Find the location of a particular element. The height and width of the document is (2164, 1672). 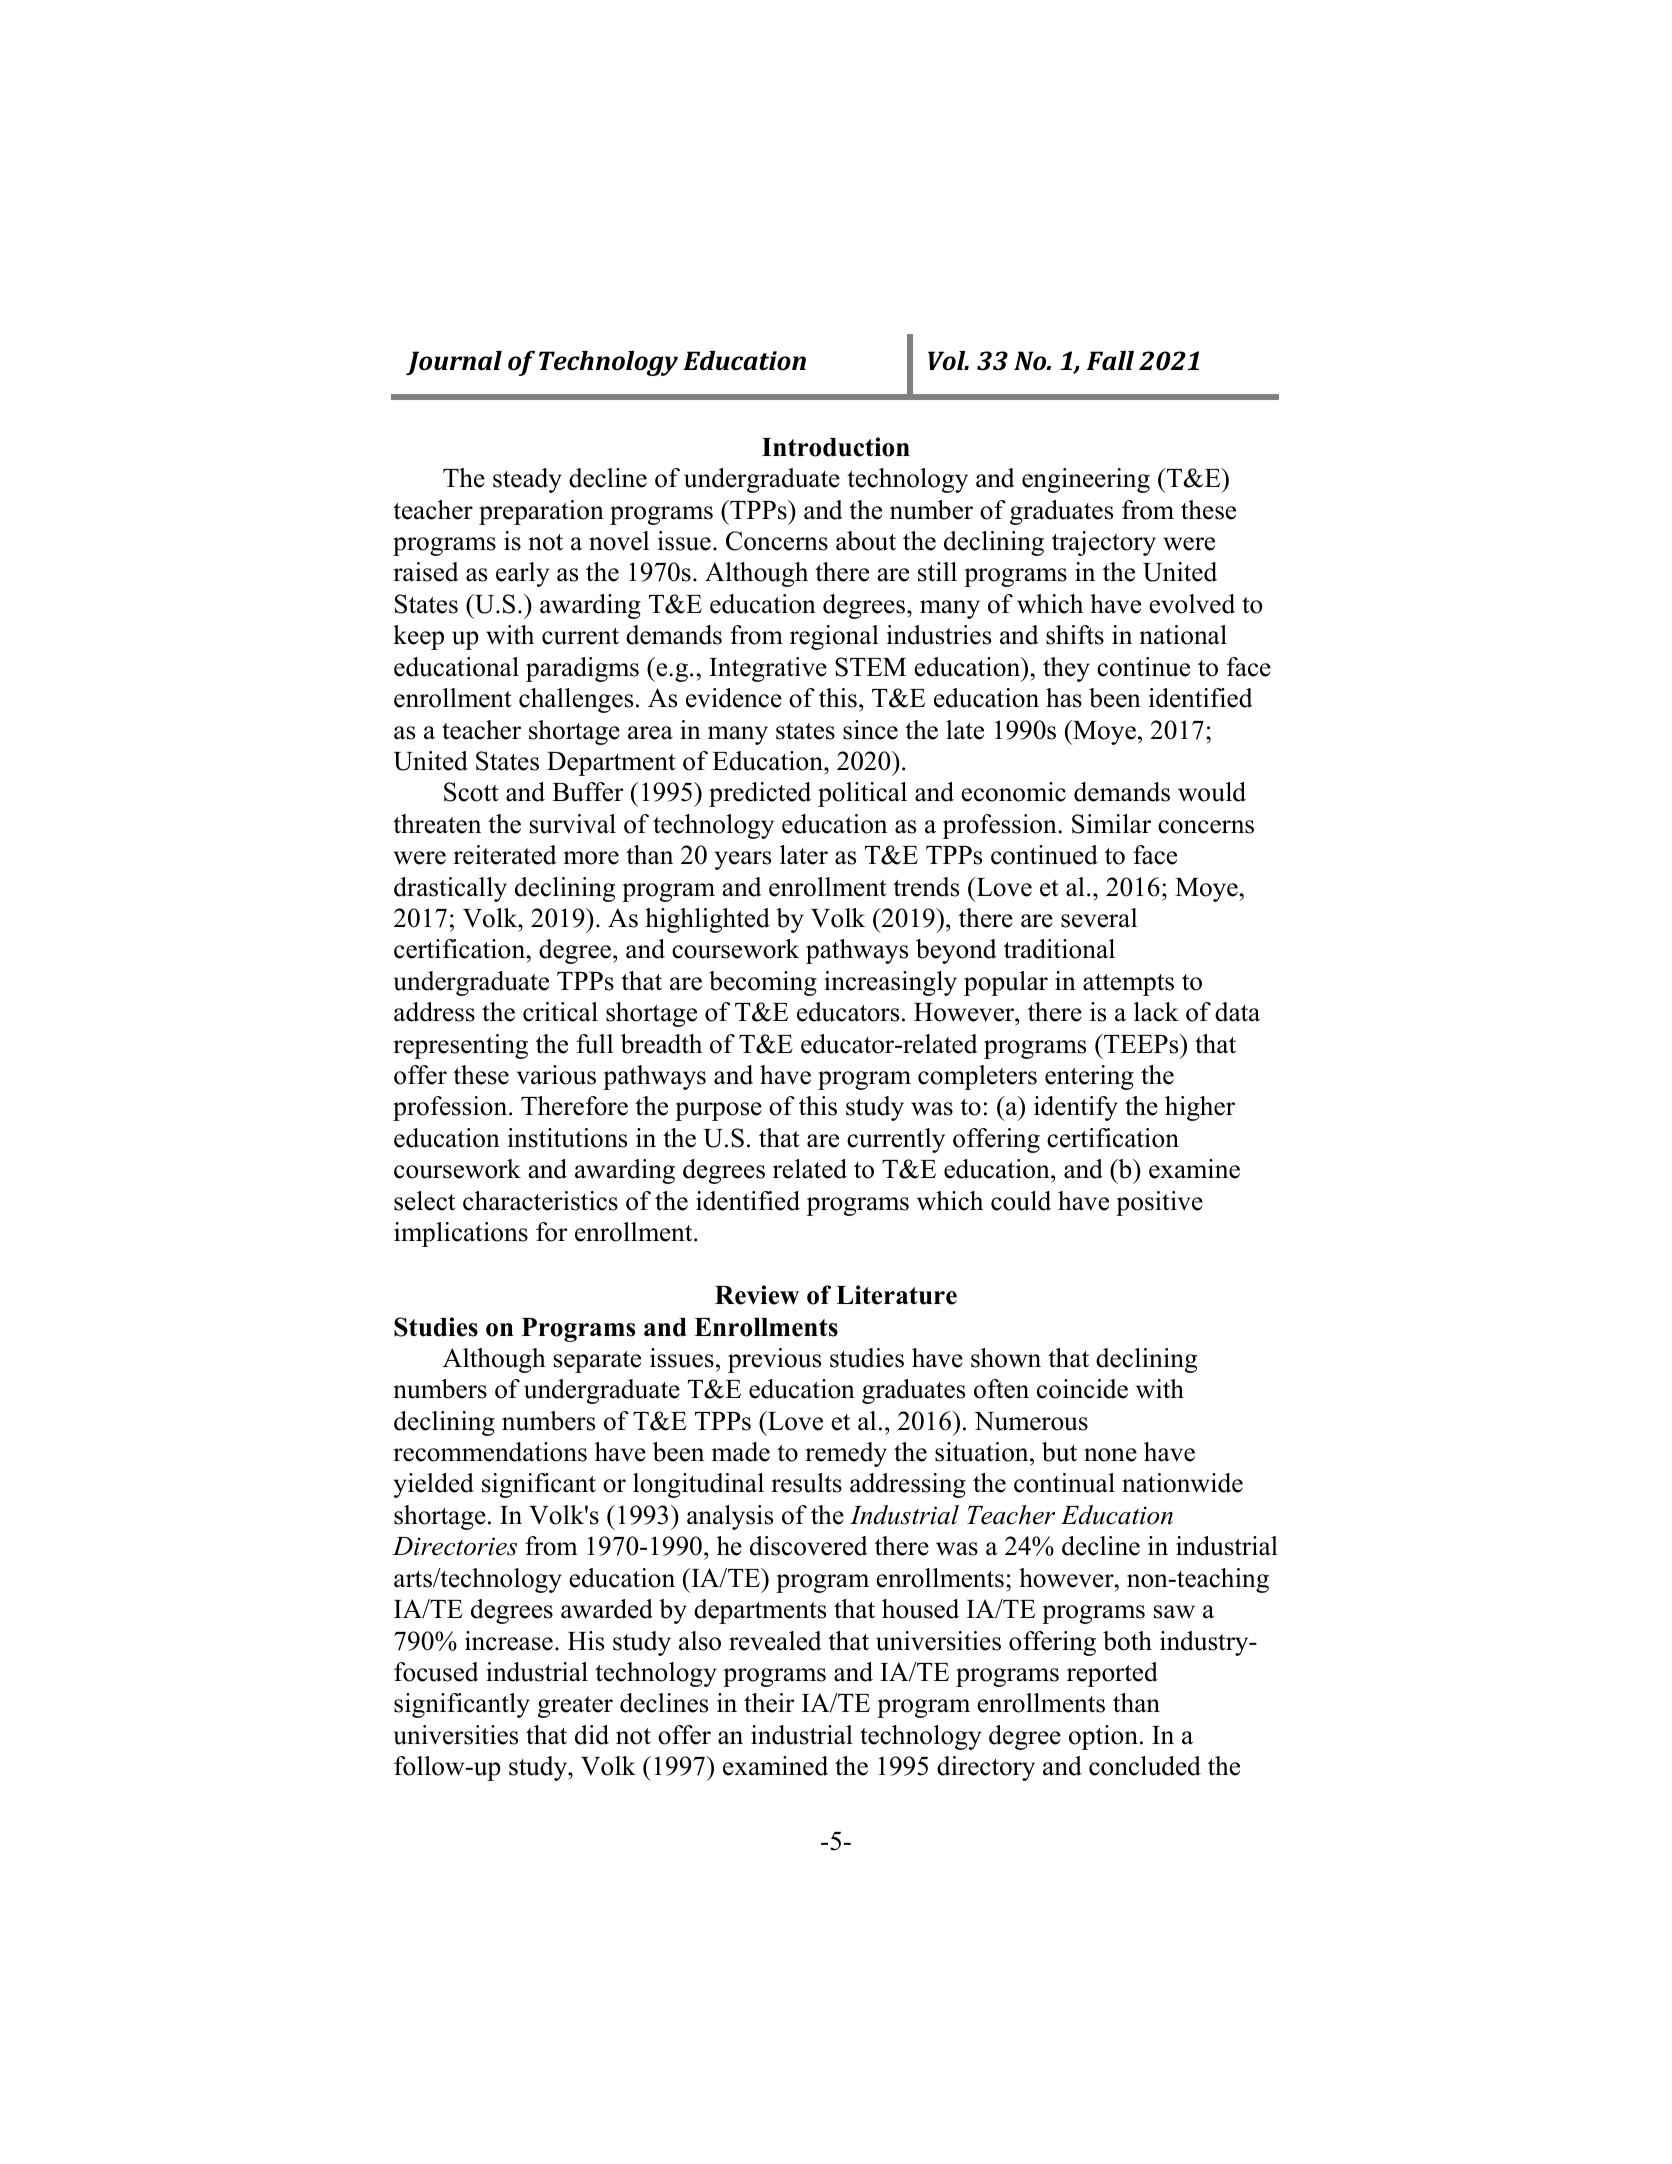

increasingly is located at coordinates (890, 983).
